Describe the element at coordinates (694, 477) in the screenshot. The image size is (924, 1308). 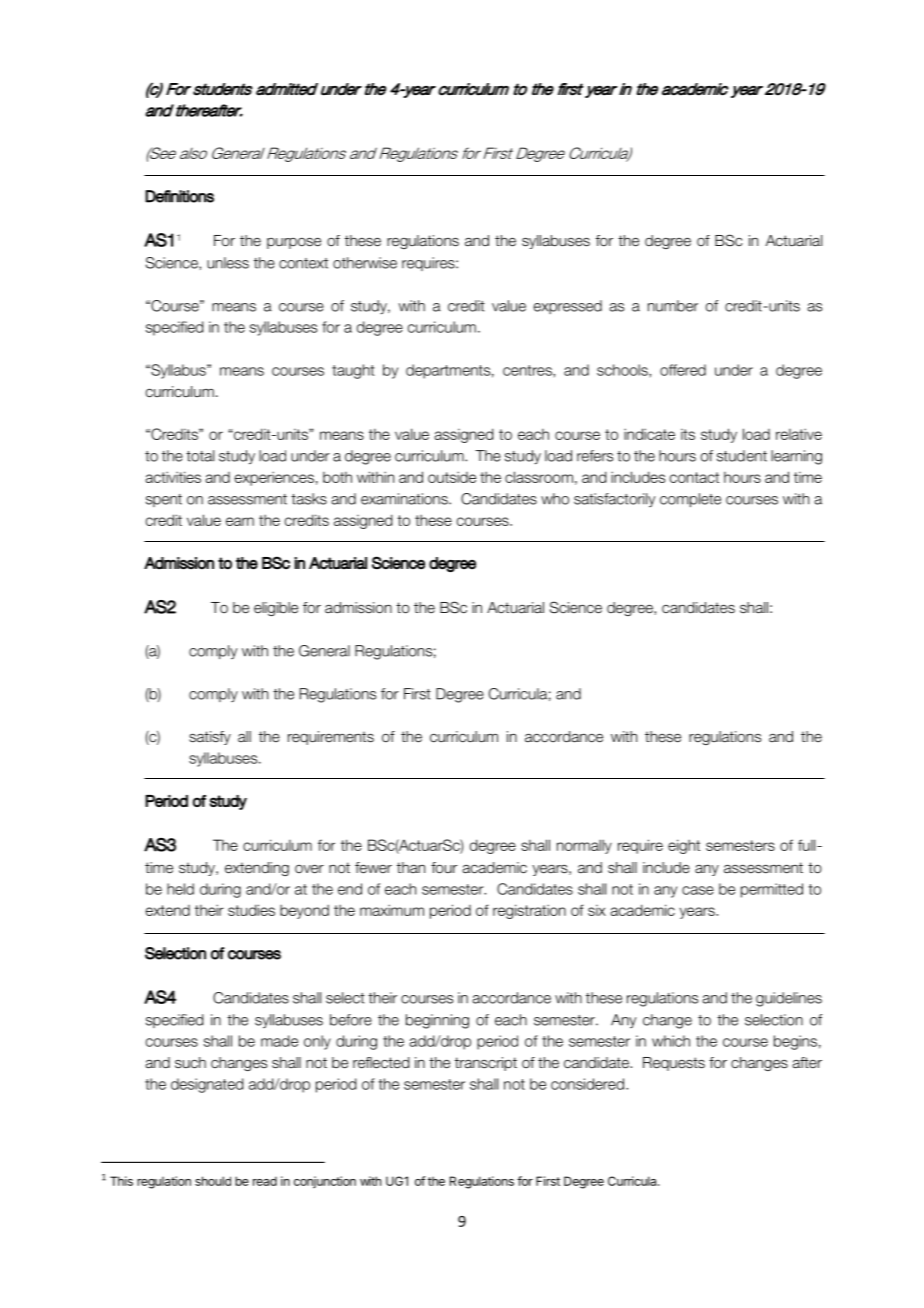
I see `contact` at that location.
